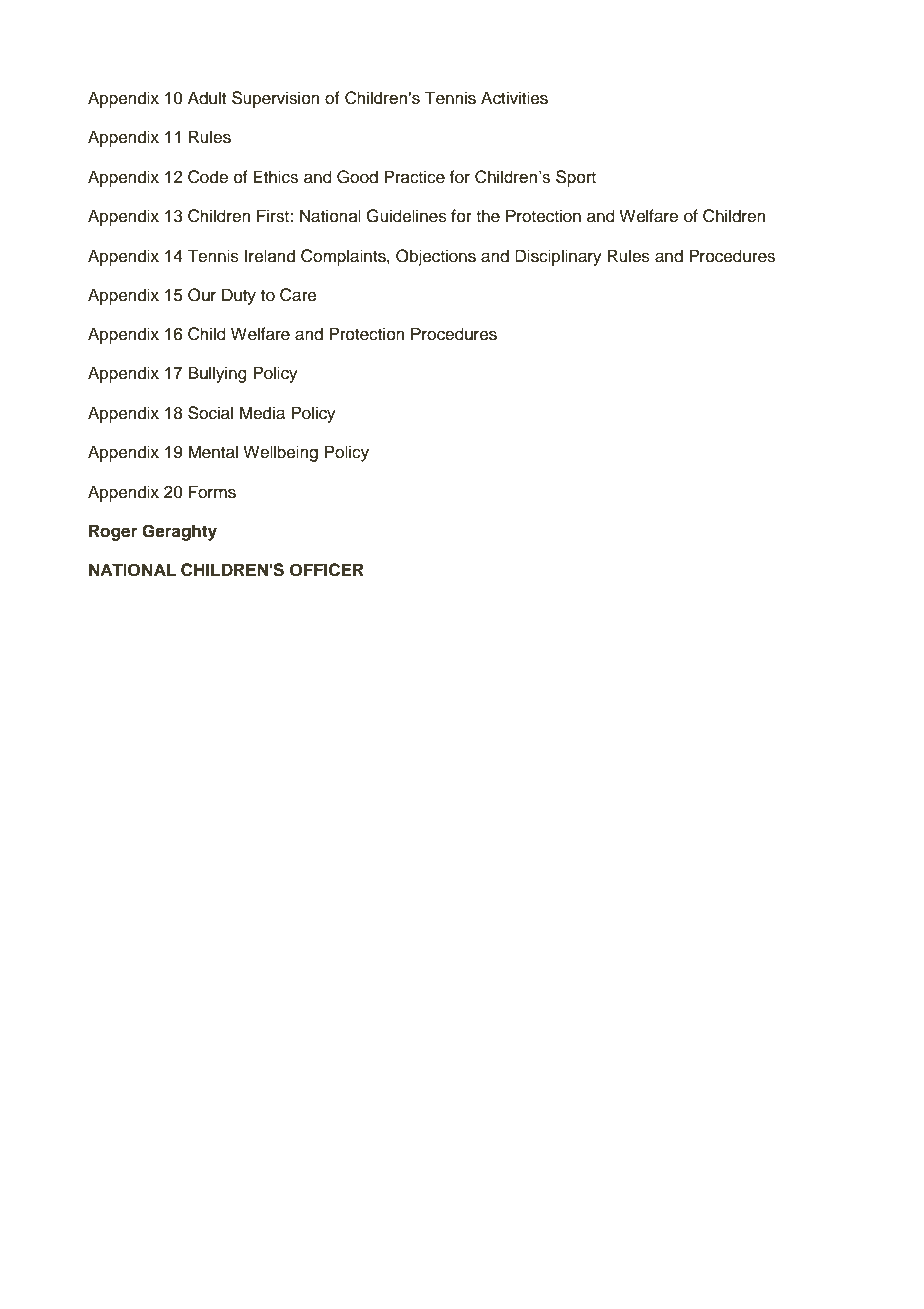 The height and width of the screenshot is (1309, 924). I want to click on Care, so click(298, 295).
